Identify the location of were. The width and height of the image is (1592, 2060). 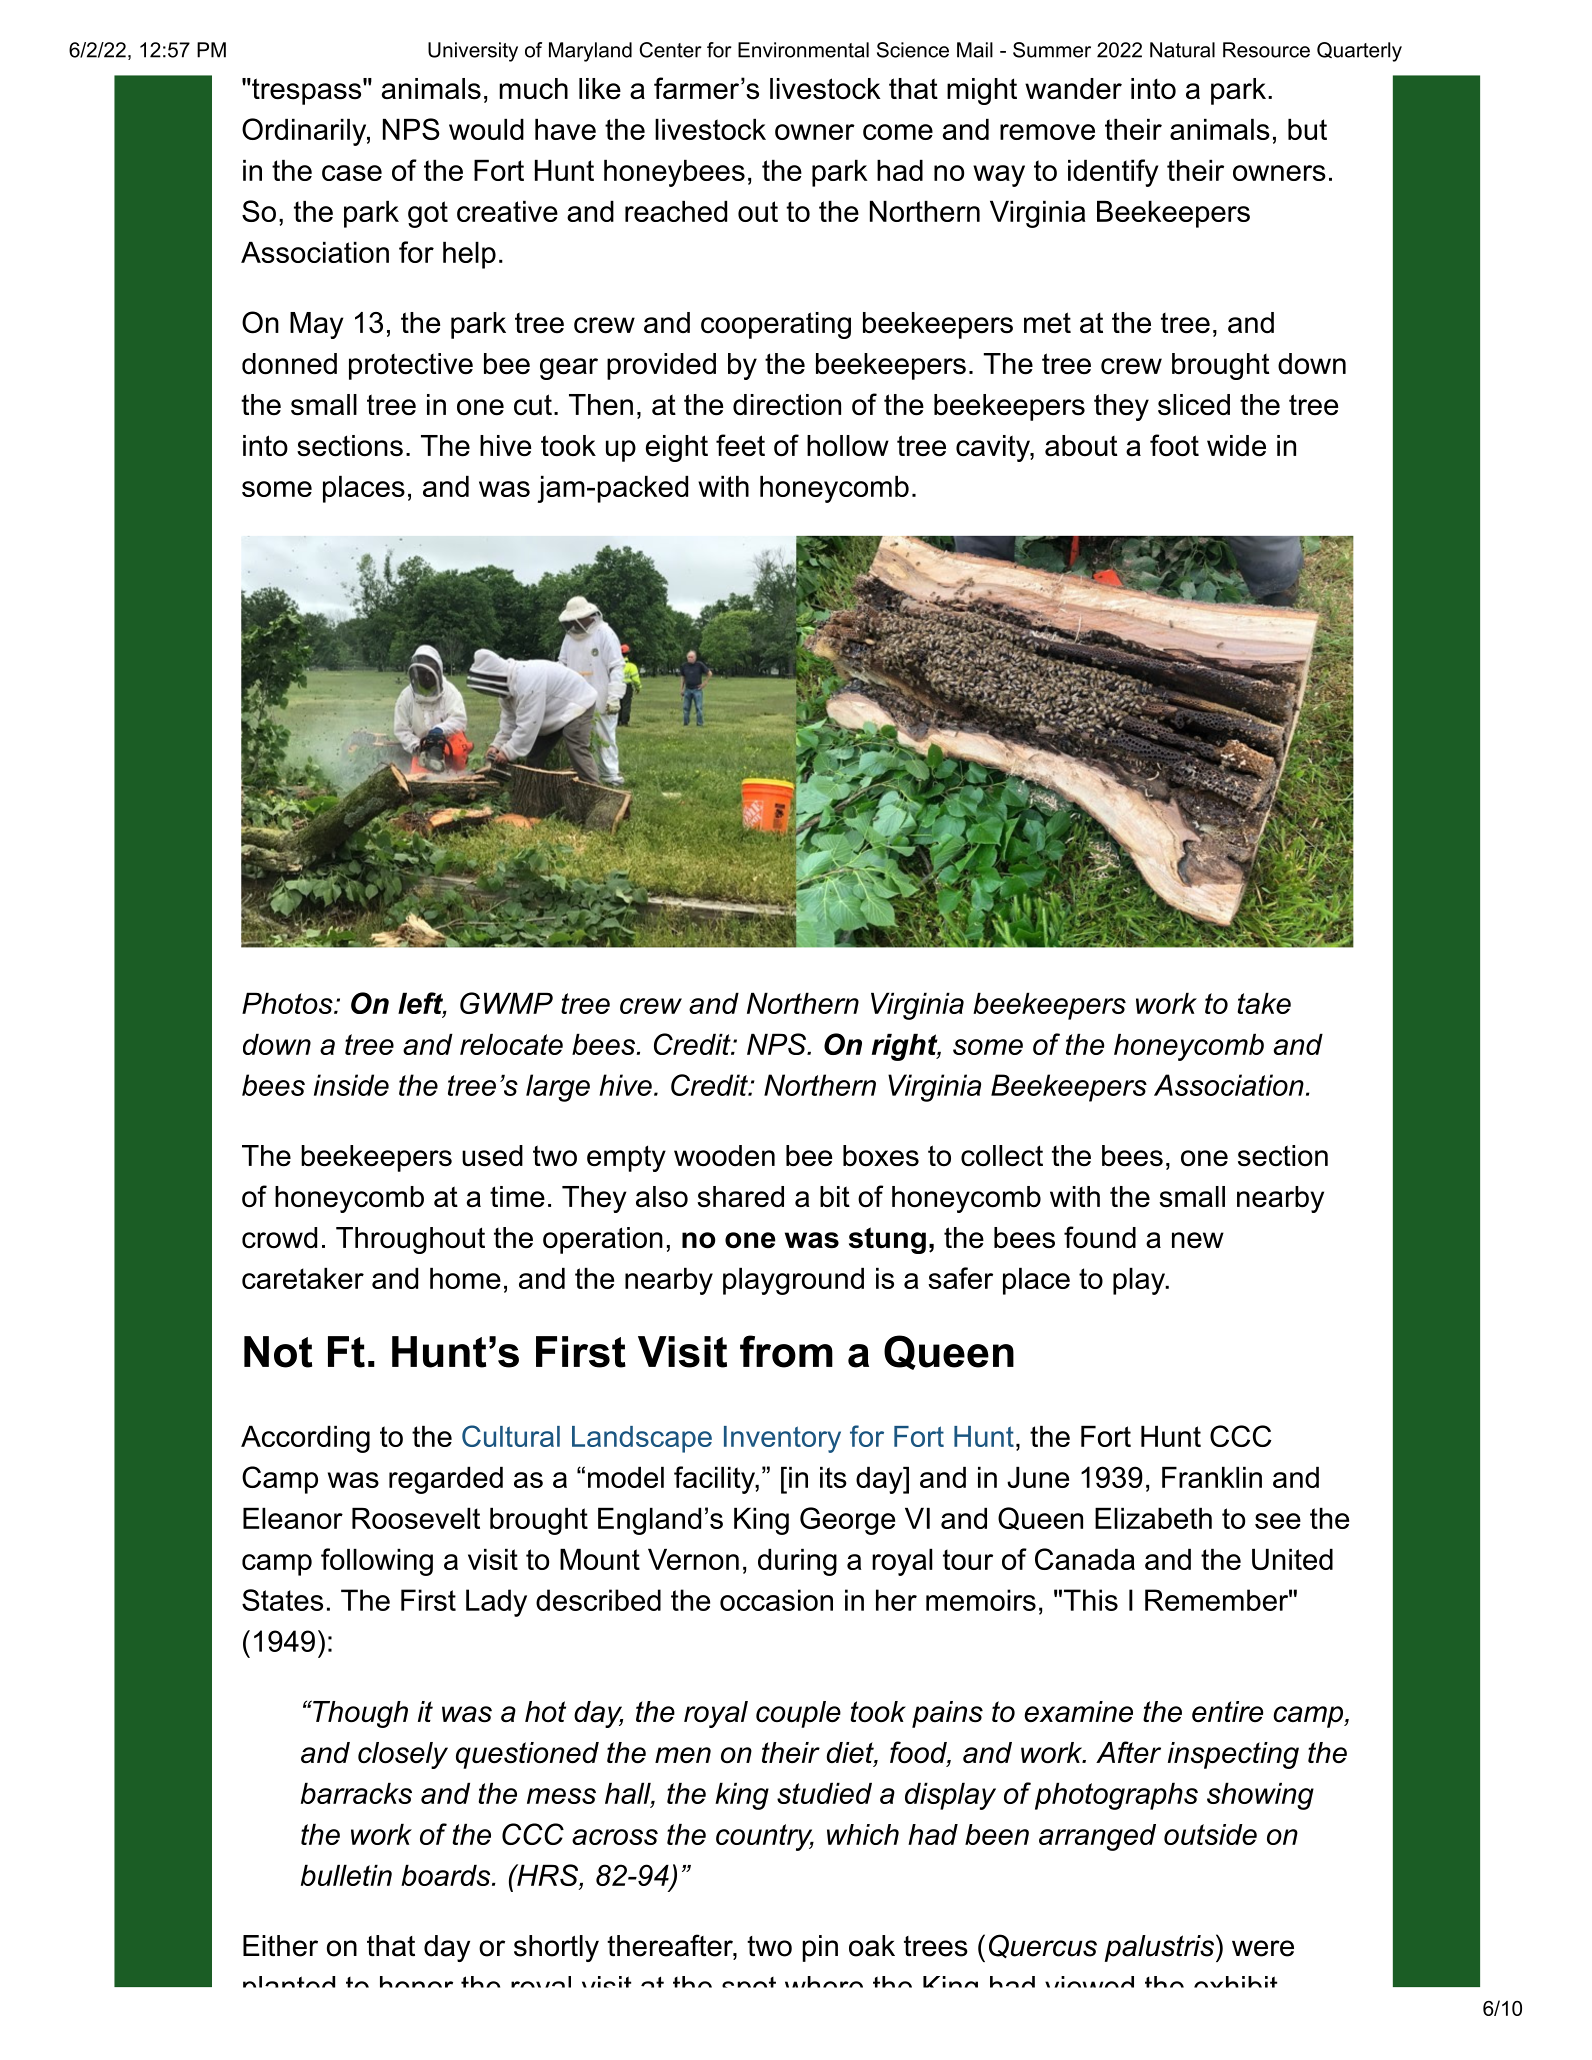
(1263, 1948).
